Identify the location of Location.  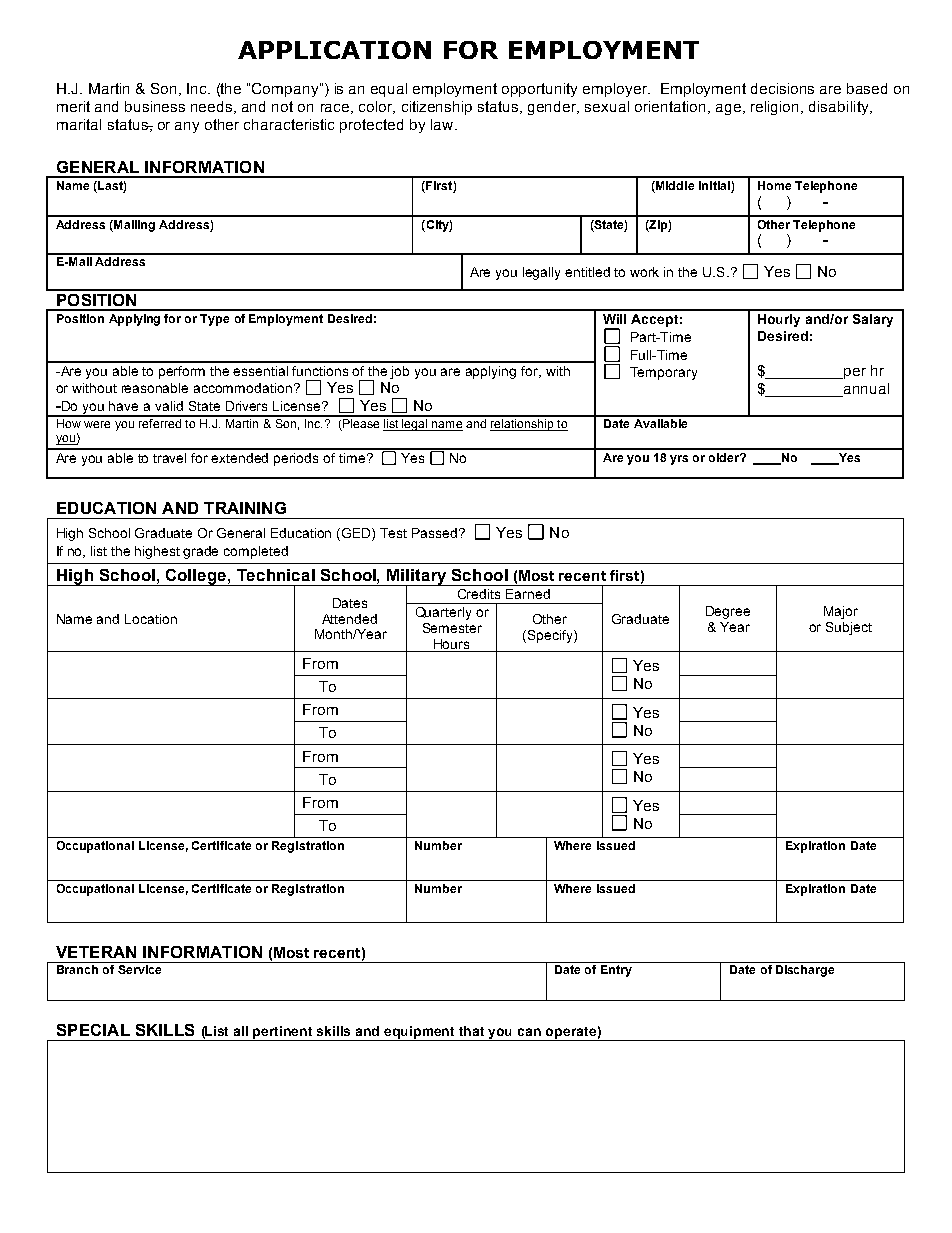
(151, 619).
